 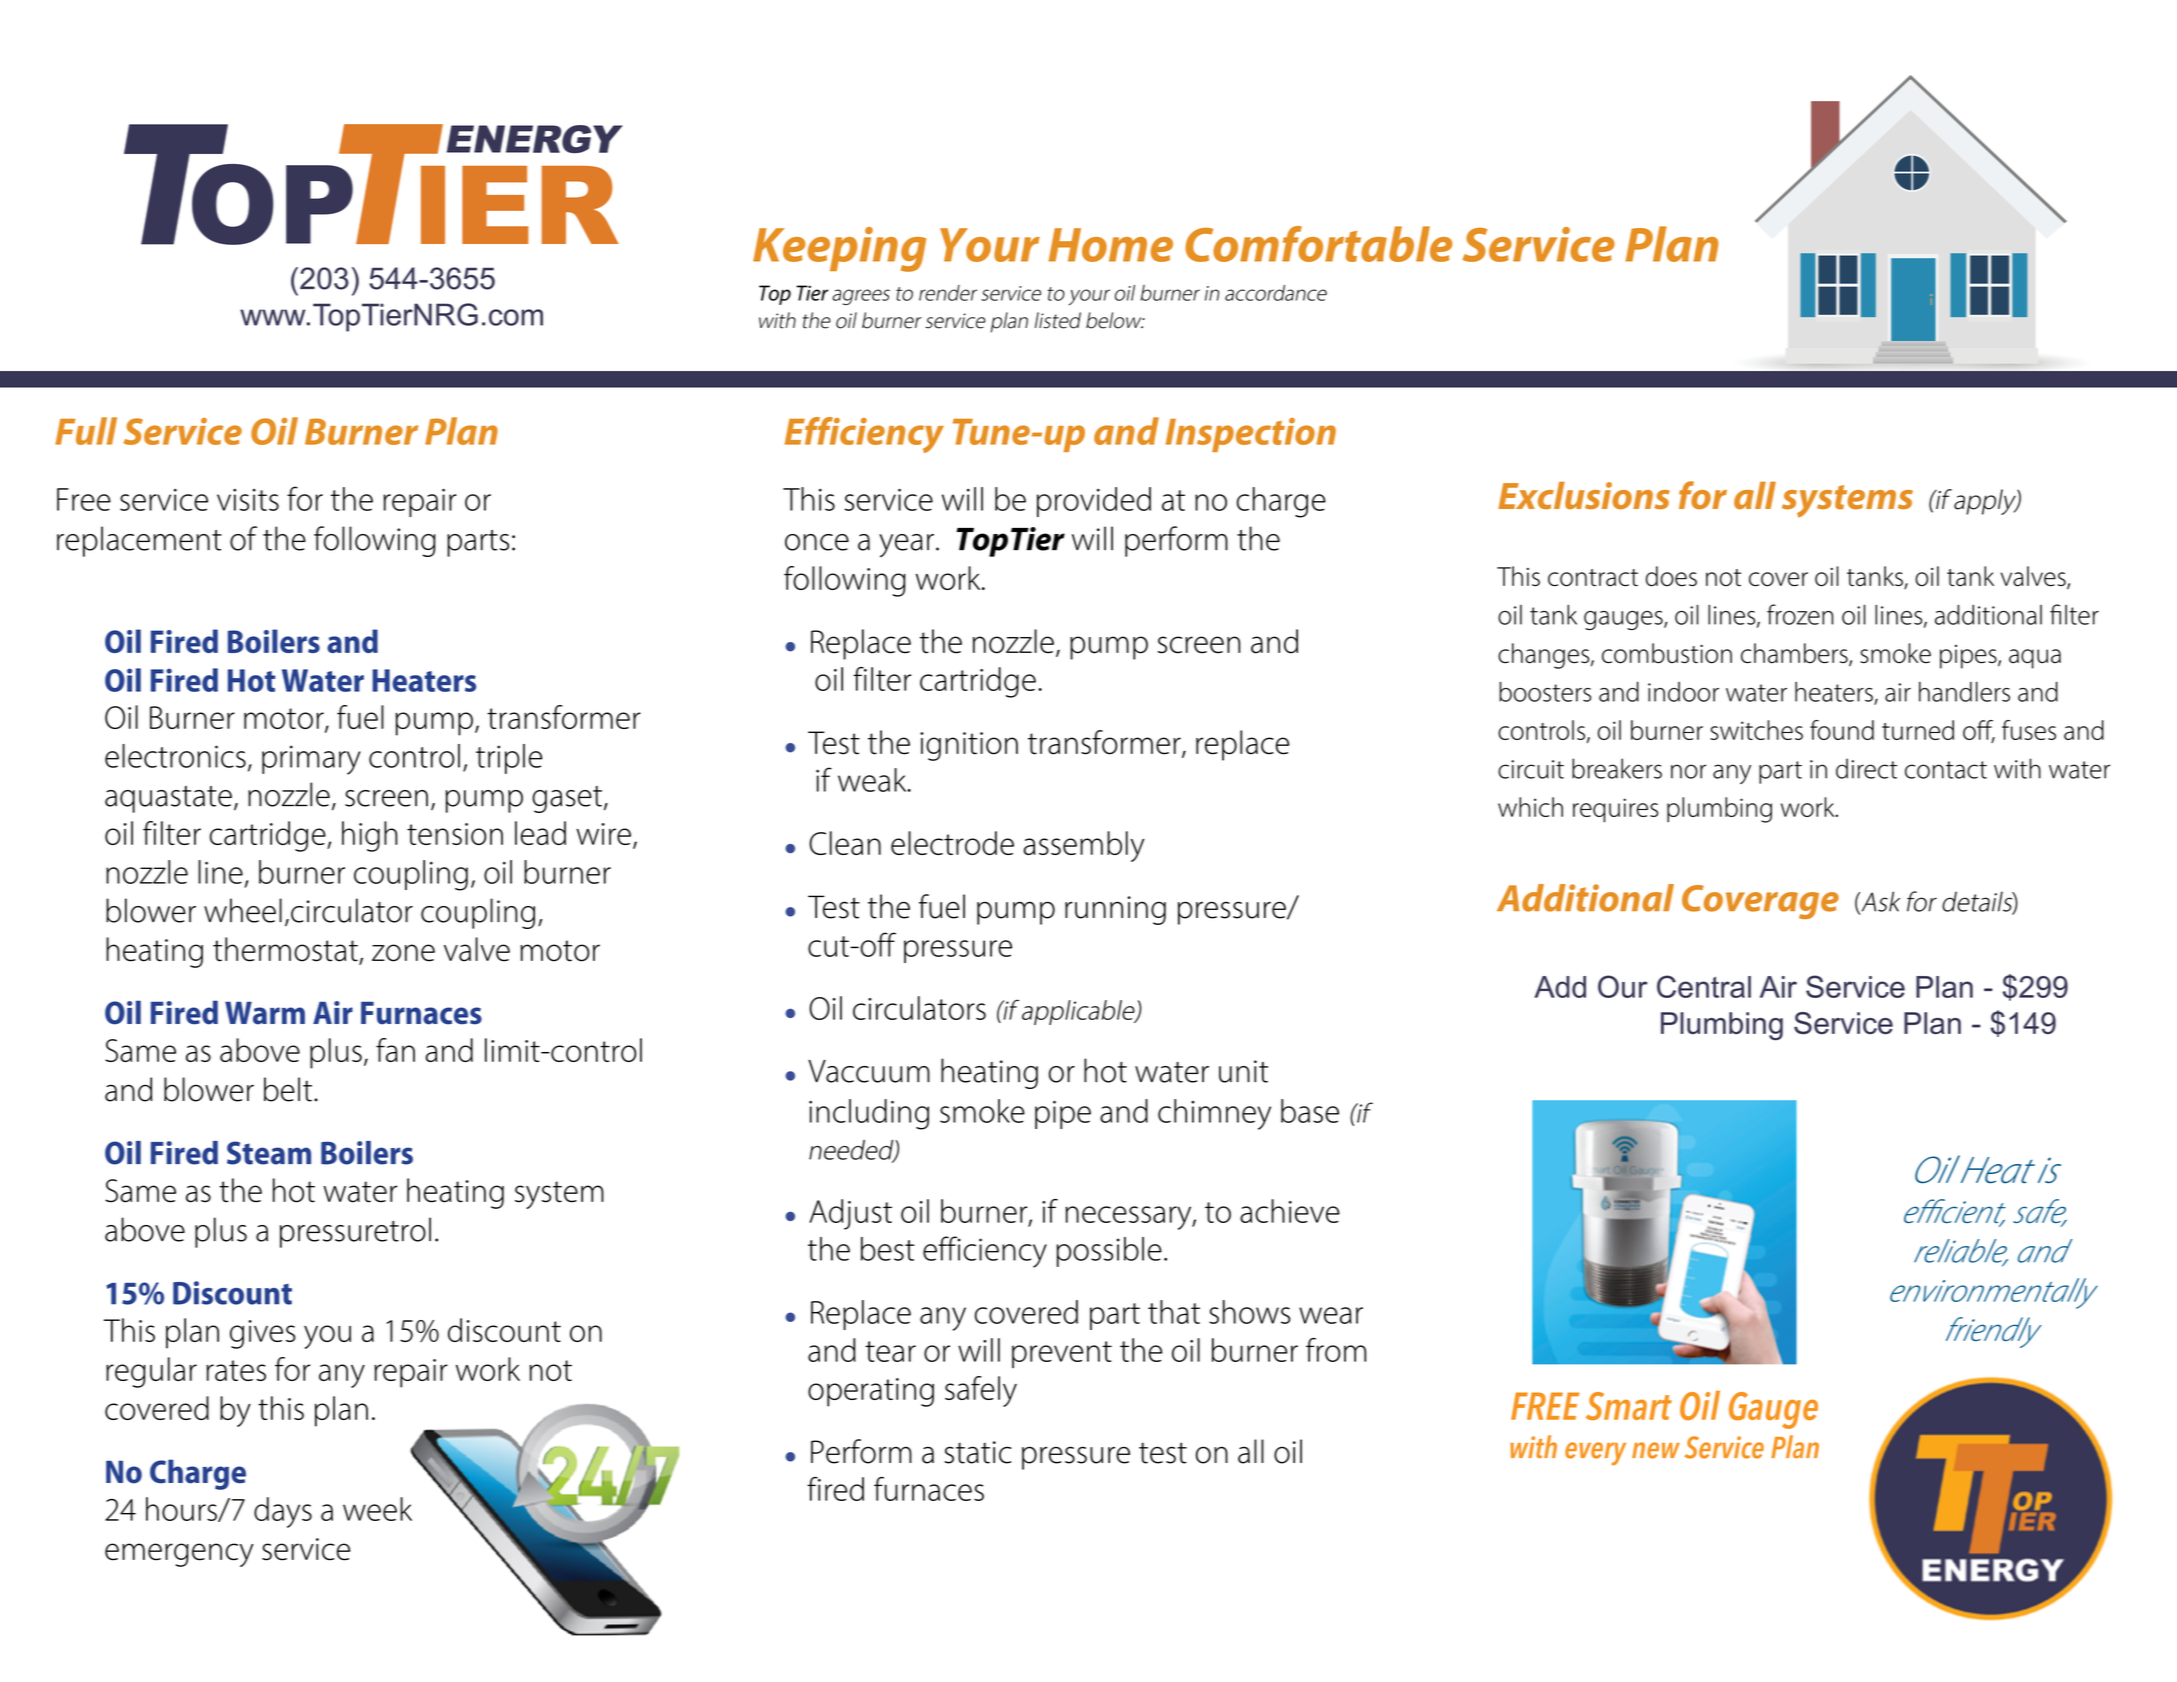 What do you see at coordinates (1318, 244) in the screenshot?
I see `Comfortable` at bounding box center [1318, 244].
